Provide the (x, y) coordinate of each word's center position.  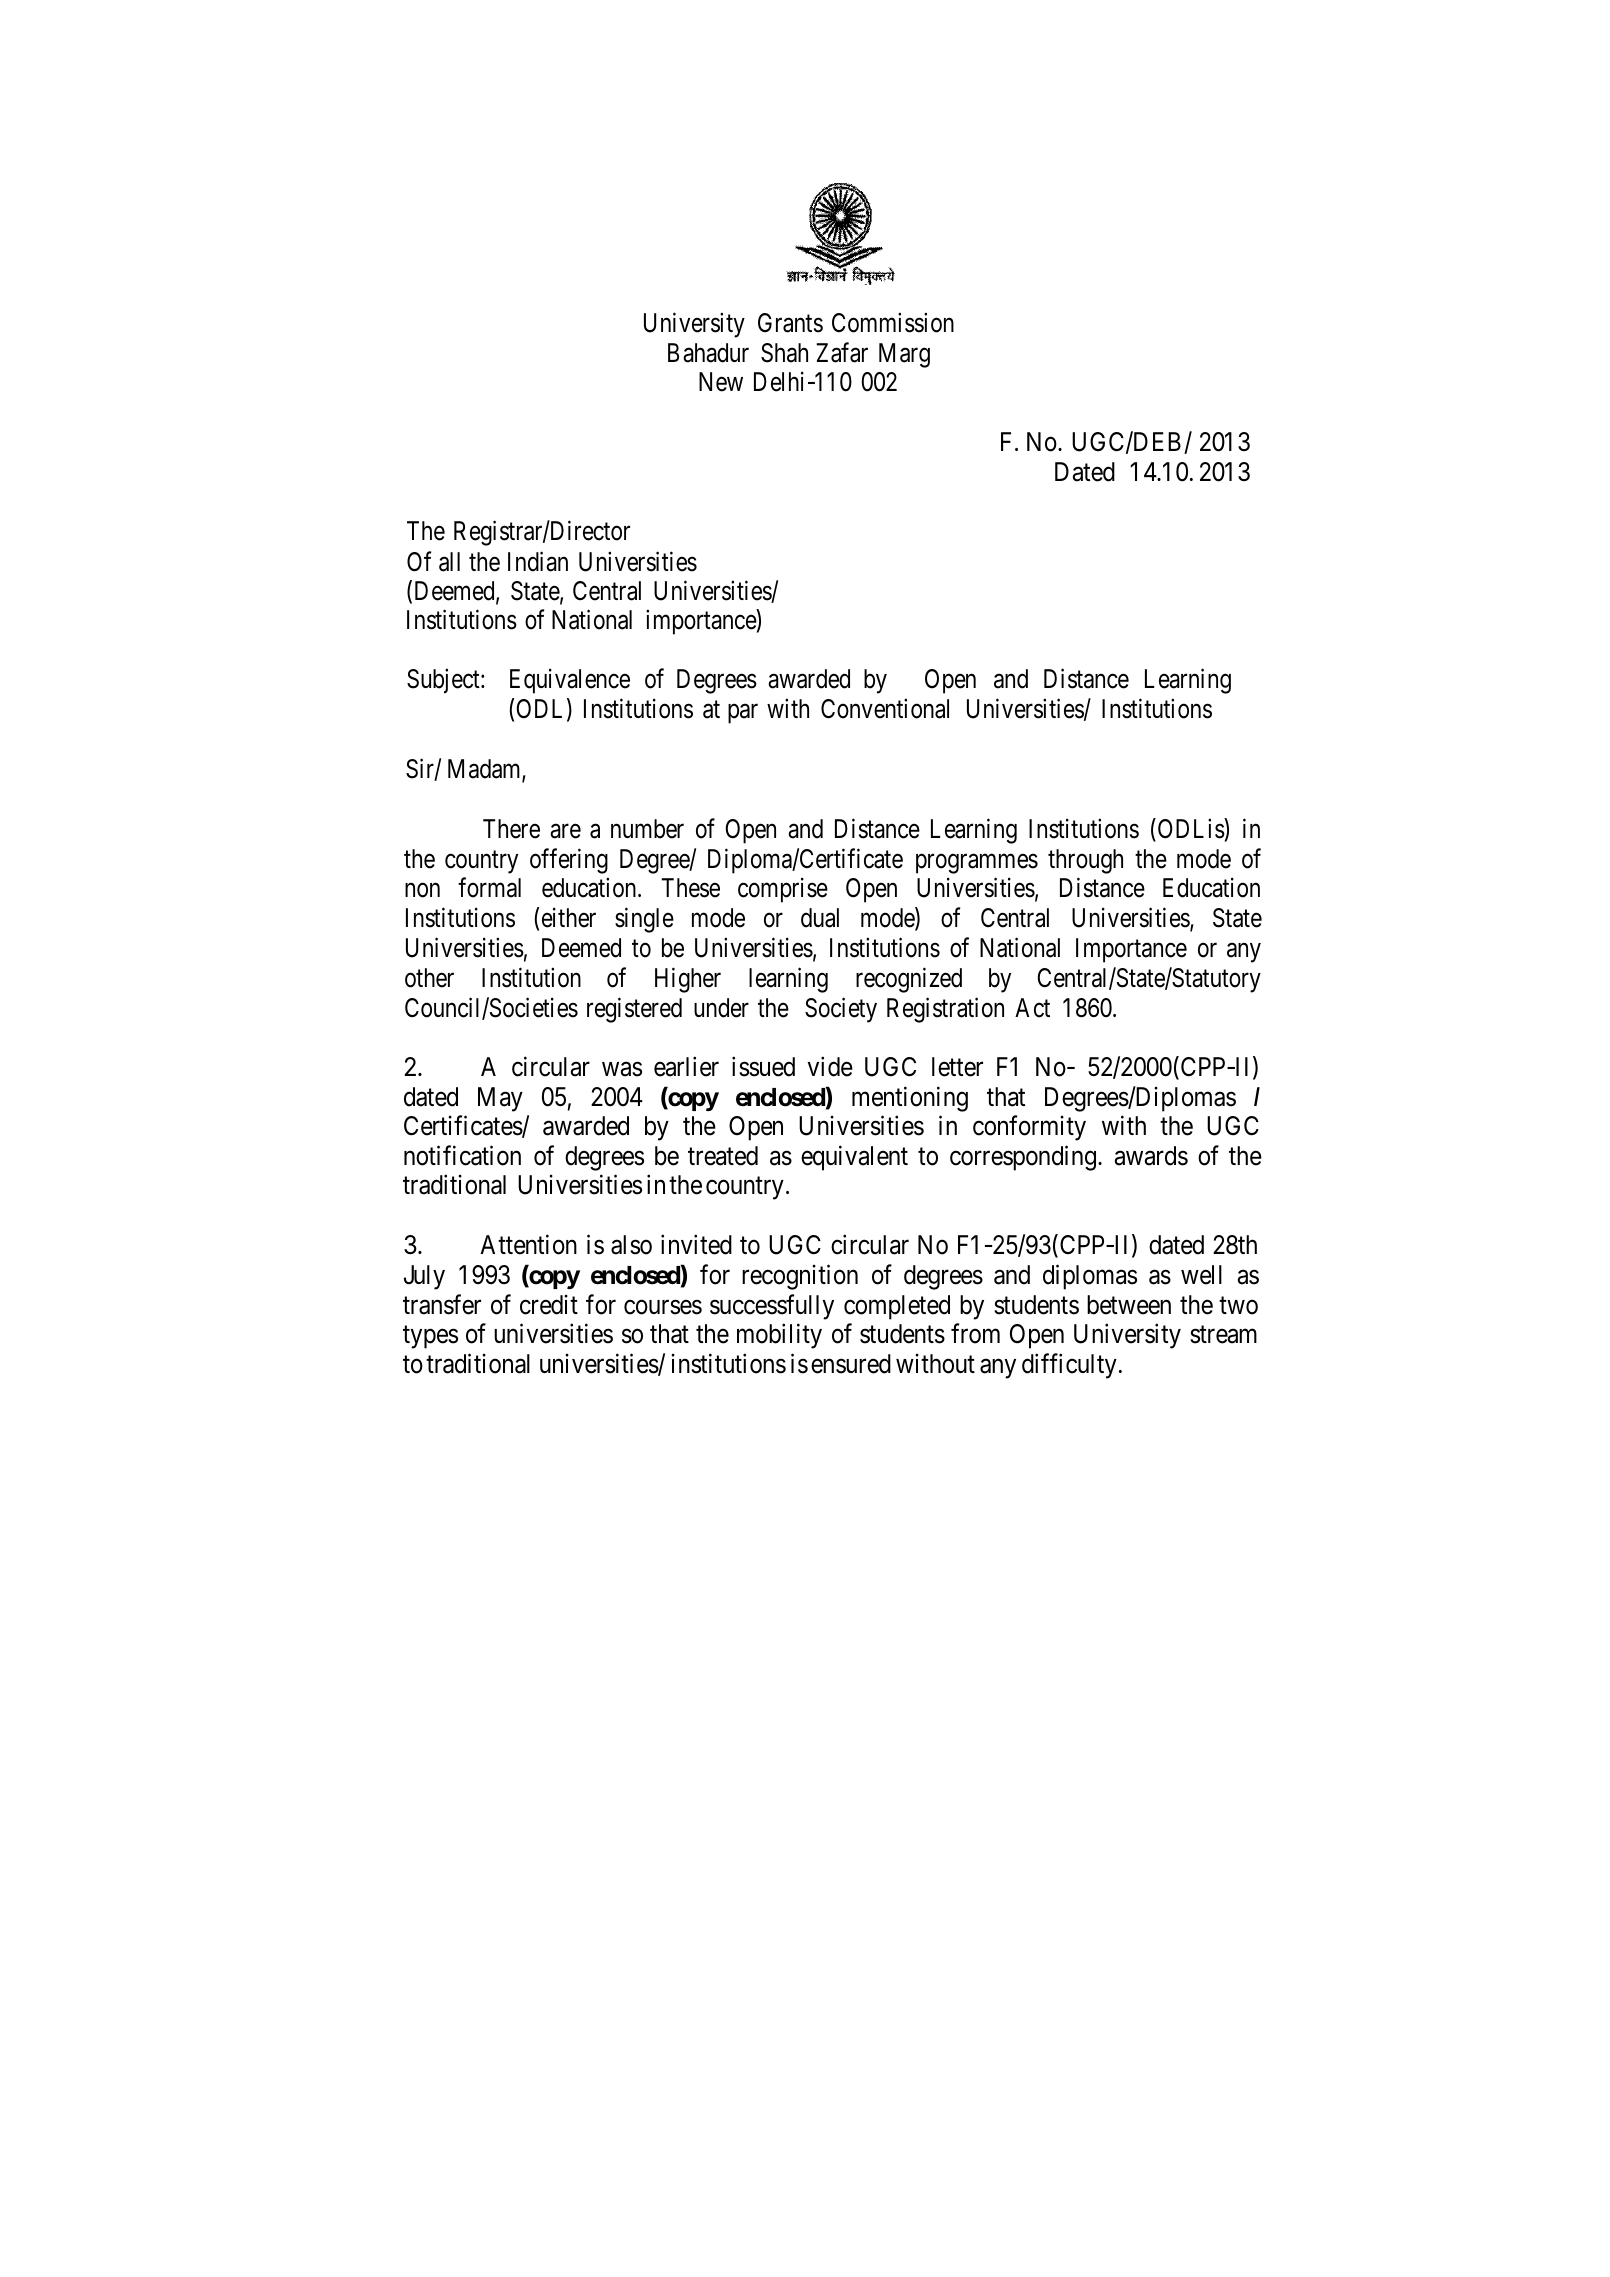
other (429, 978)
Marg (904, 355)
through (1085, 861)
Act (1032, 1008)
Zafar (842, 352)
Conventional (885, 708)
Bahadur (708, 353)
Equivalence (570, 681)
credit (549, 1305)
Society (841, 1010)
